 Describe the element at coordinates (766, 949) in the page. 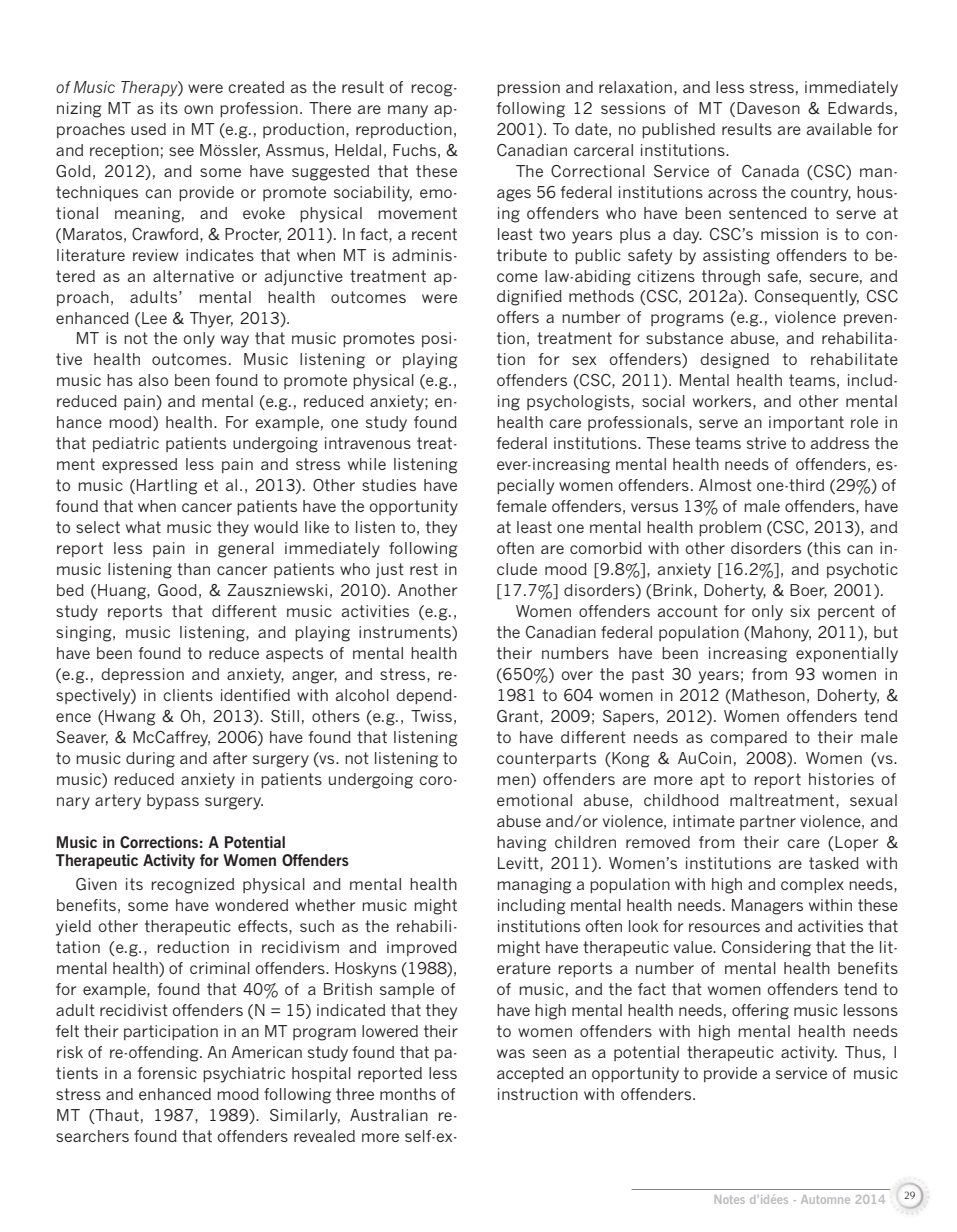

I see `Considering` at that location.
